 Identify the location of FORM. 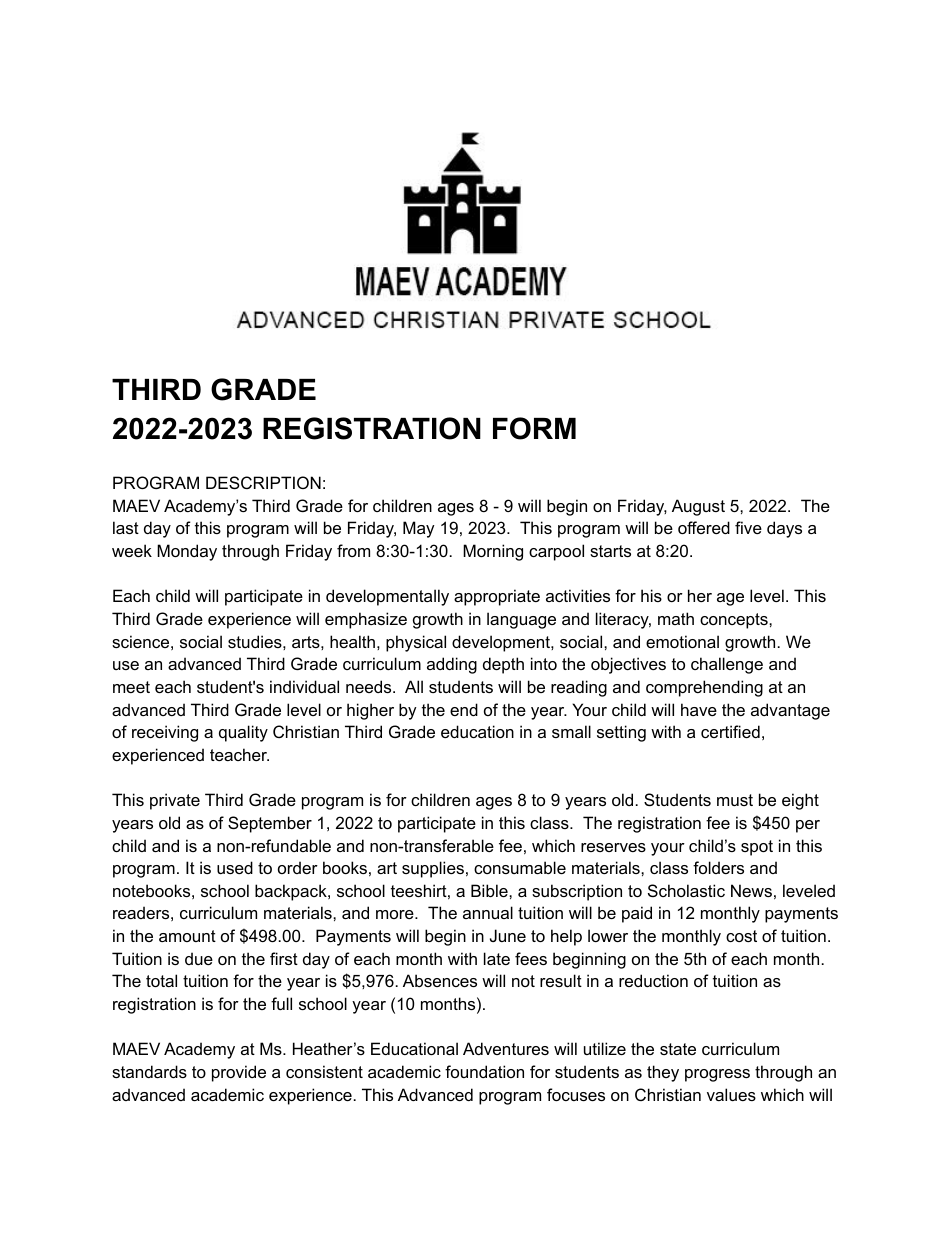
(534, 428).
